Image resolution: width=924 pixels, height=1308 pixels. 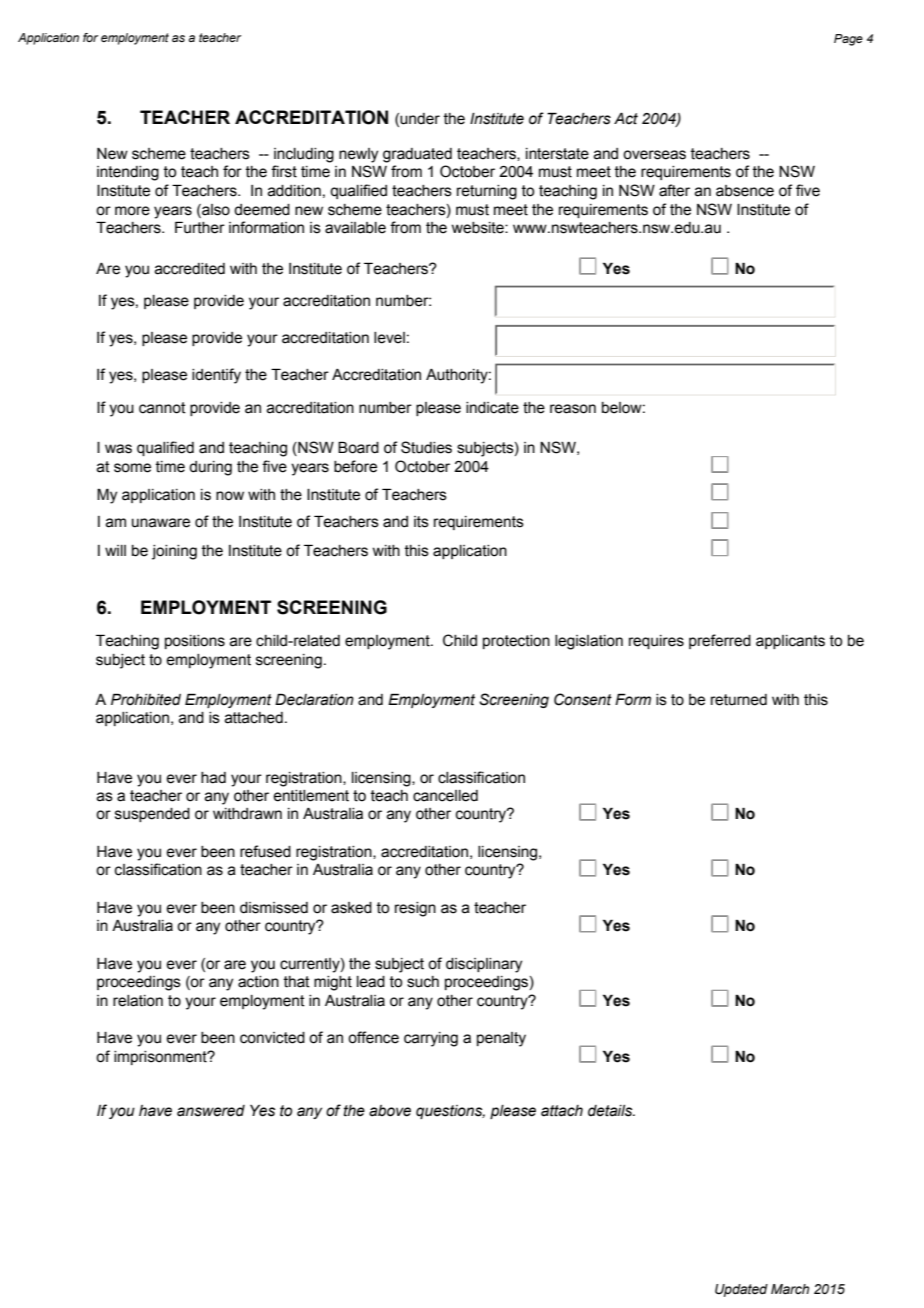 I want to click on Updated, so click(x=741, y=1290).
